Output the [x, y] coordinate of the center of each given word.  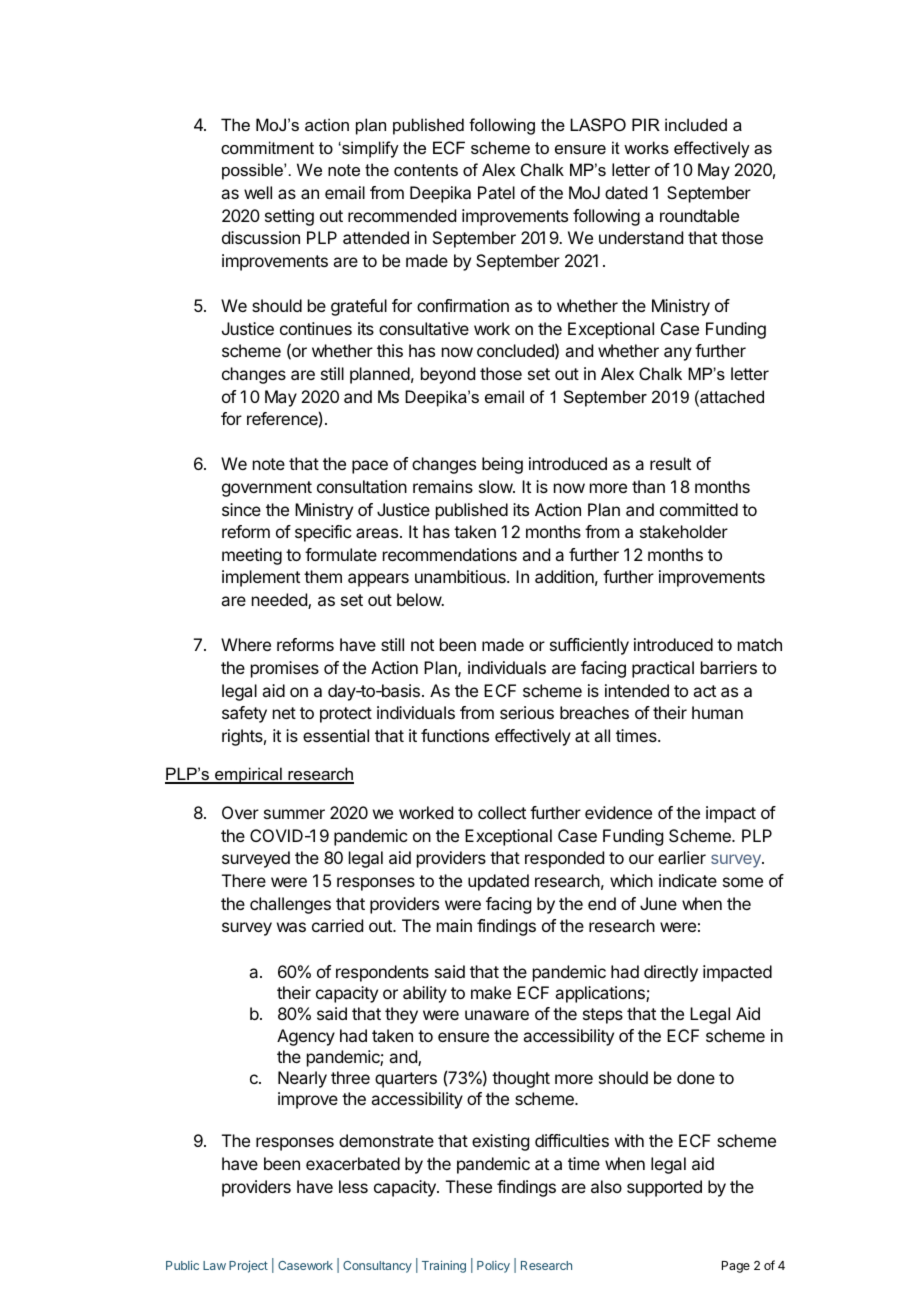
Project [248, 1266]
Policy [493, 1267]
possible [253, 171]
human [717, 712]
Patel [496, 192]
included [696, 124]
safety [244, 714]
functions [455, 735]
